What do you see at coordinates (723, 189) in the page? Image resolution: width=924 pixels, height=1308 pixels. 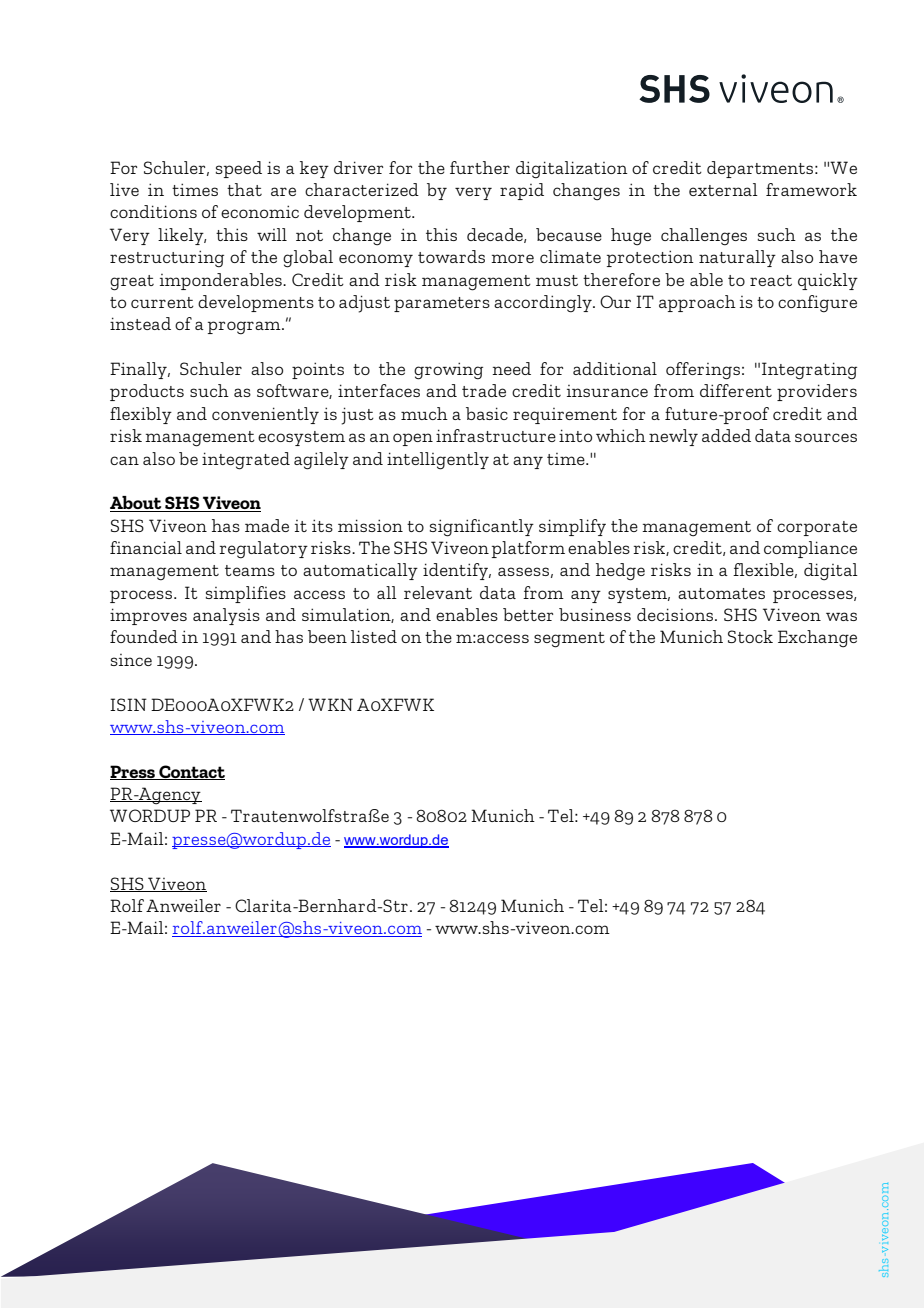 I see `external` at bounding box center [723, 189].
